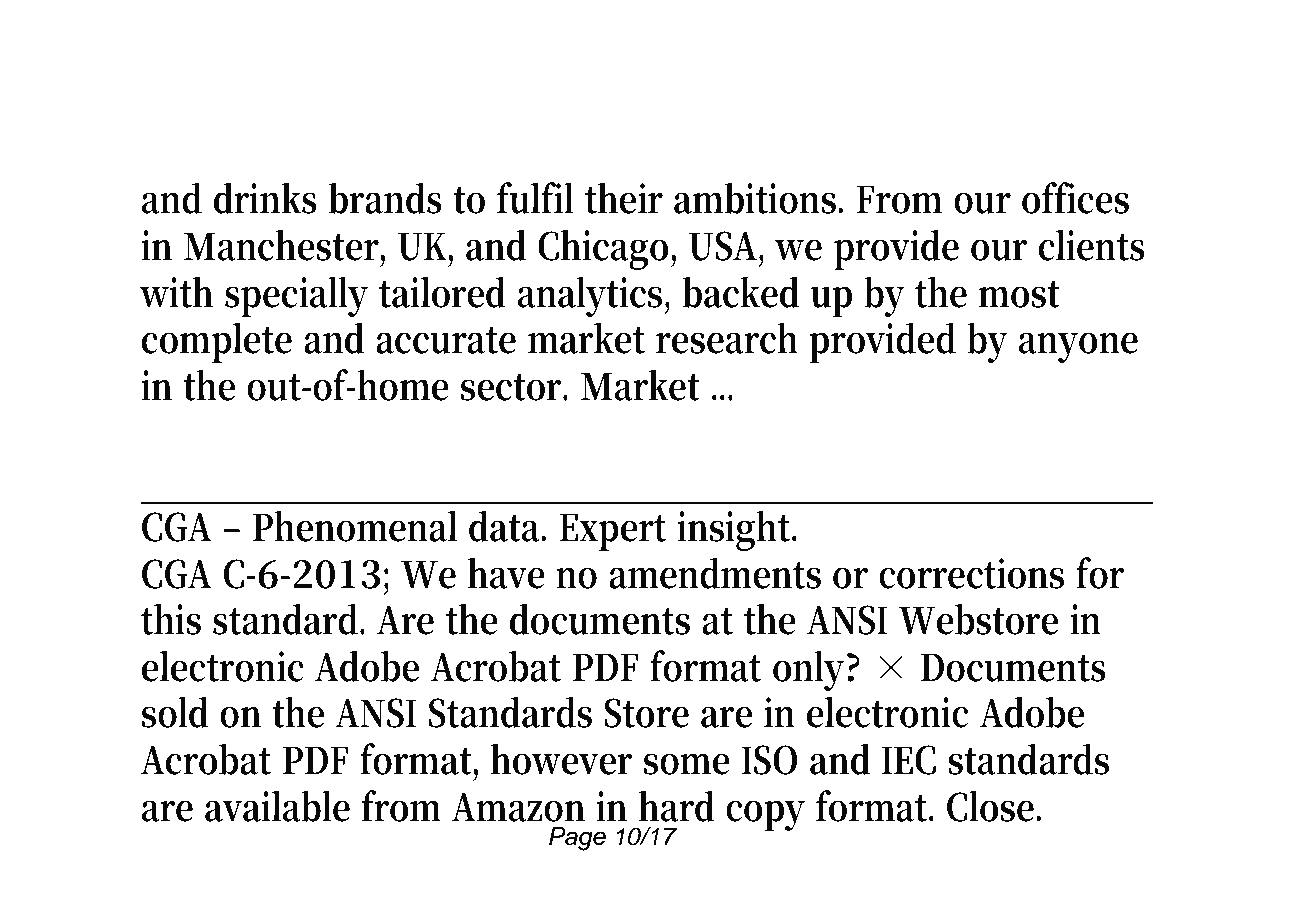  What do you see at coordinates (171, 619) in the screenshot?
I see `this` at bounding box center [171, 619].
